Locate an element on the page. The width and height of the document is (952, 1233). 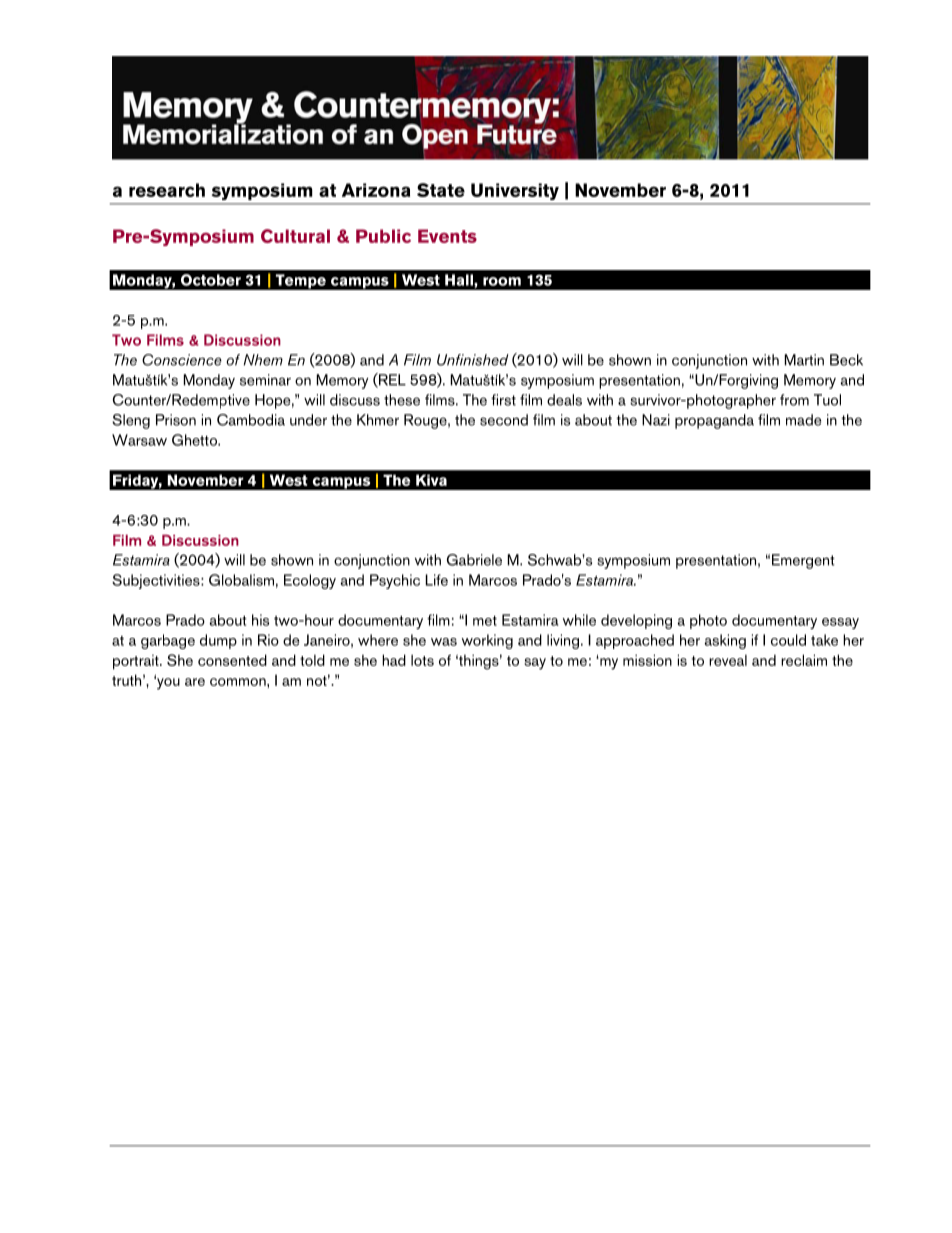
State is located at coordinates (441, 190).
